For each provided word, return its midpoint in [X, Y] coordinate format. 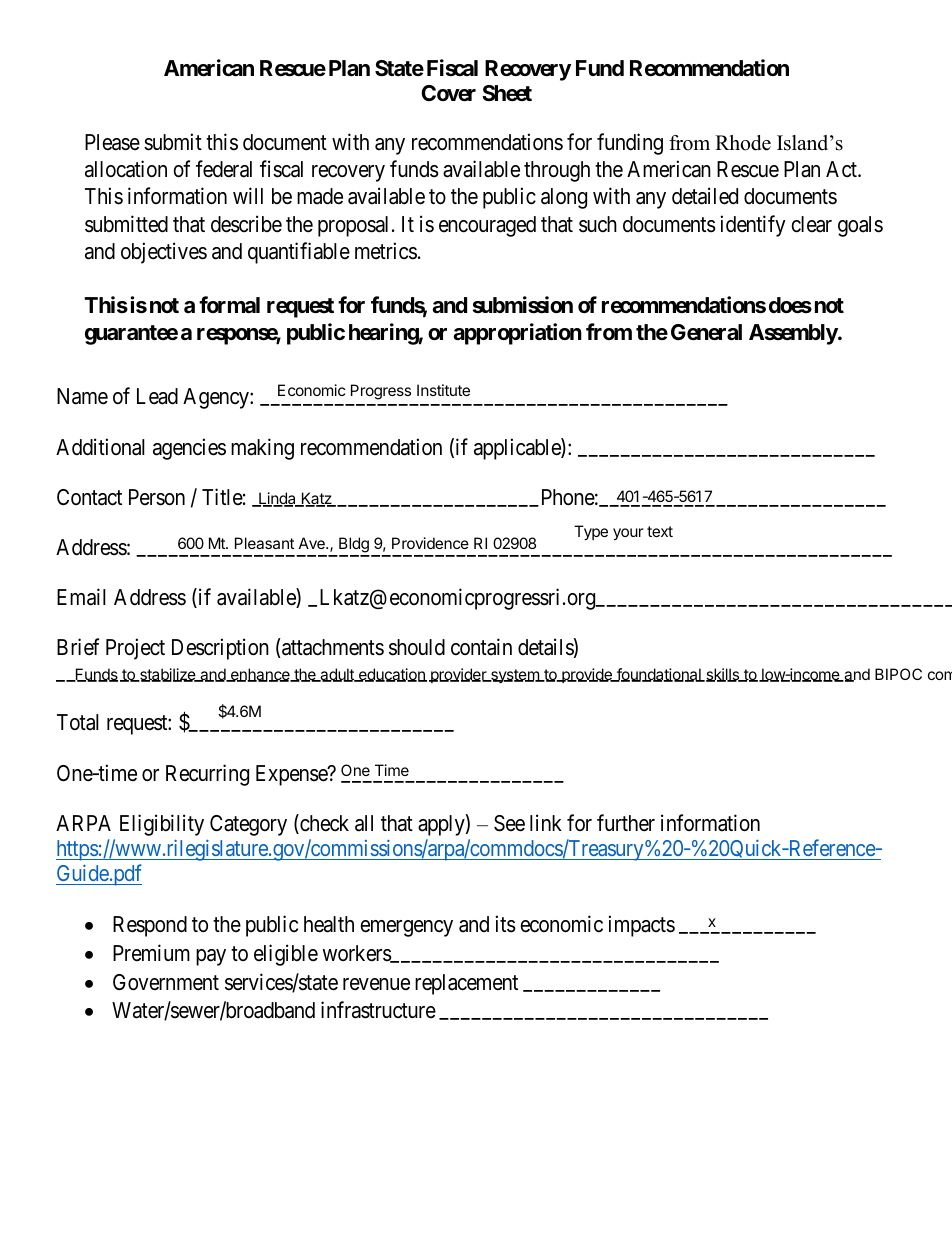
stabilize [168, 675]
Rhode [743, 143]
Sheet [507, 93]
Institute [443, 390]
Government [166, 982]
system [515, 676]
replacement [466, 984]
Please [112, 142]
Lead [157, 396]
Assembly [794, 334]
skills [722, 675]
